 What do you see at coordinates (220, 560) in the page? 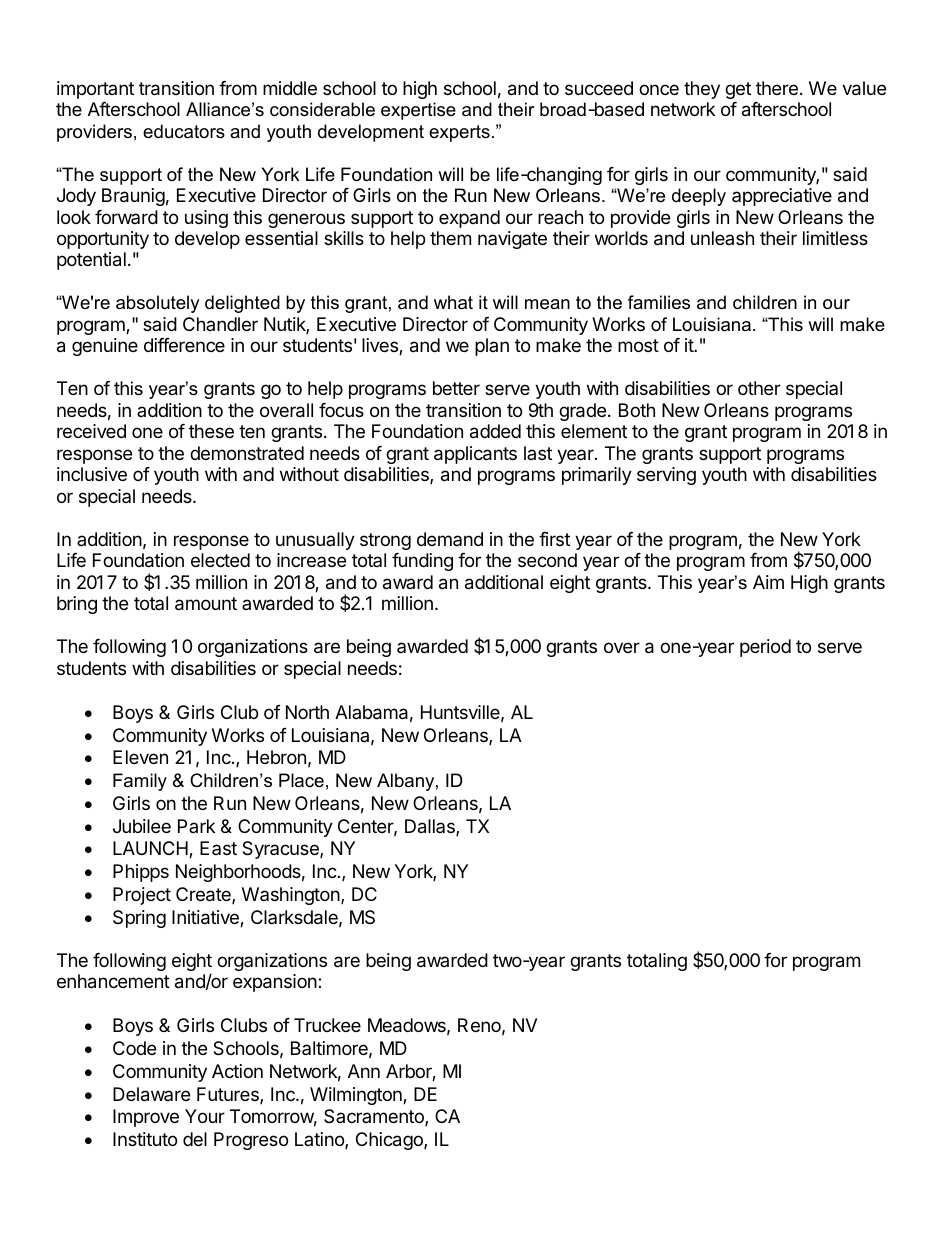
I see `elected` at bounding box center [220, 560].
